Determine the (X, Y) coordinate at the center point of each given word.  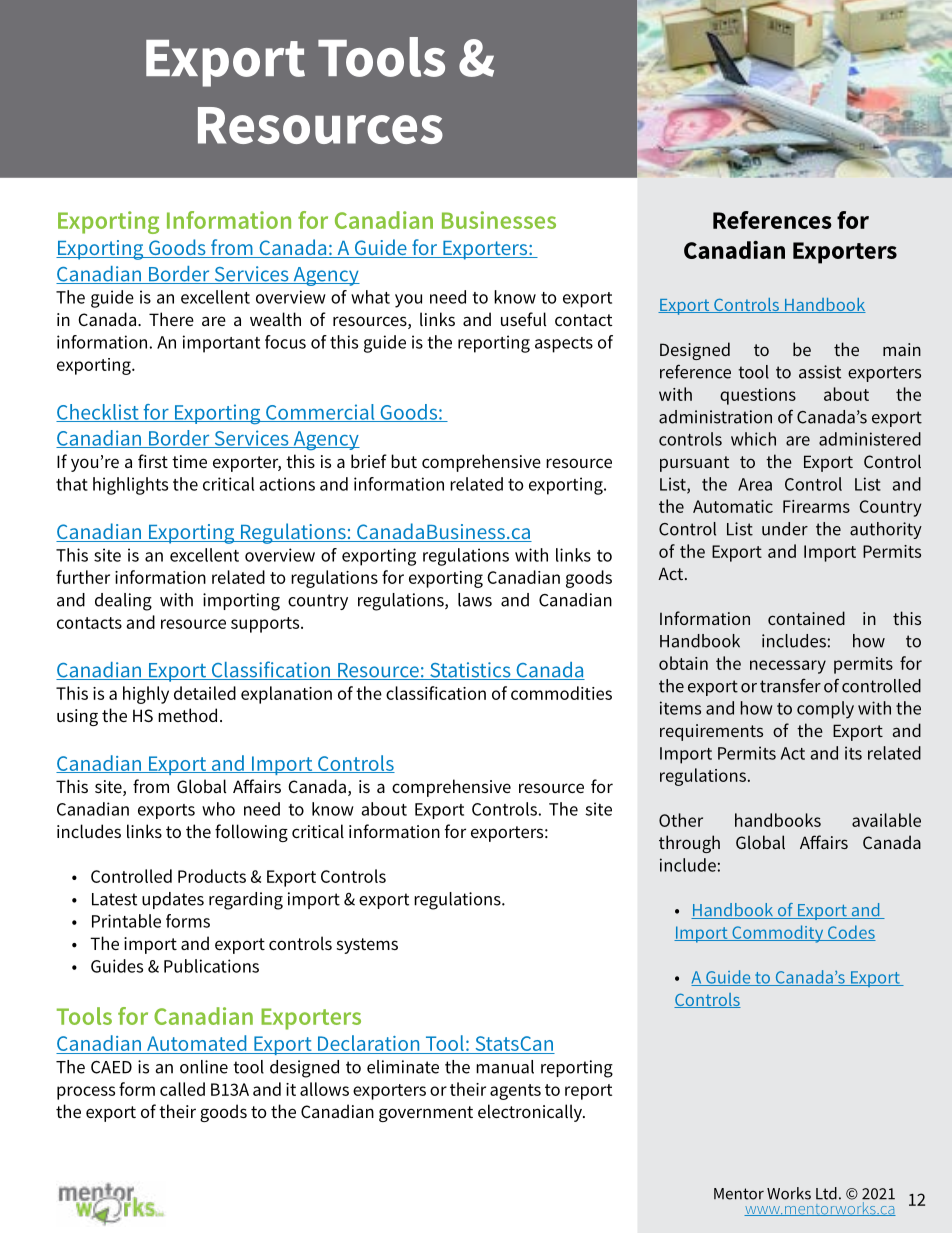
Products (212, 876)
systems (367, 946)
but (404, 461)
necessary (788, 667)
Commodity (778, 934)
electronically (531, 1113)
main (902, 349)
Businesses (499, 220)
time (189, 461)
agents (515, 1092)
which (753, 439)
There (171, 319)
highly (146, 695)
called (182, 1089)
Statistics (470, 671)
